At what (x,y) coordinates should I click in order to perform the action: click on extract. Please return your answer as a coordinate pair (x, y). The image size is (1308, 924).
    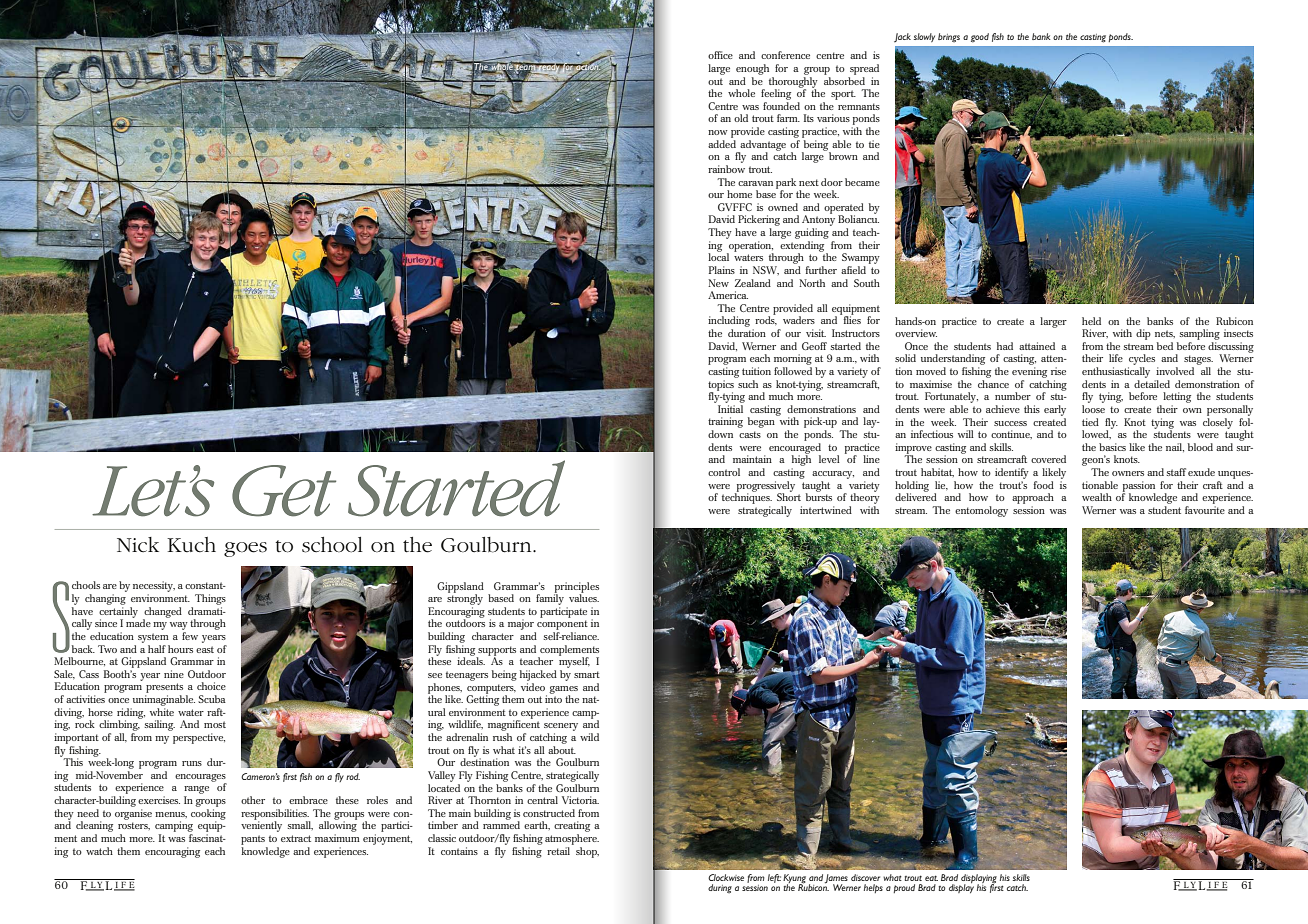
    Looking at the image, I should click on (296, 838).
